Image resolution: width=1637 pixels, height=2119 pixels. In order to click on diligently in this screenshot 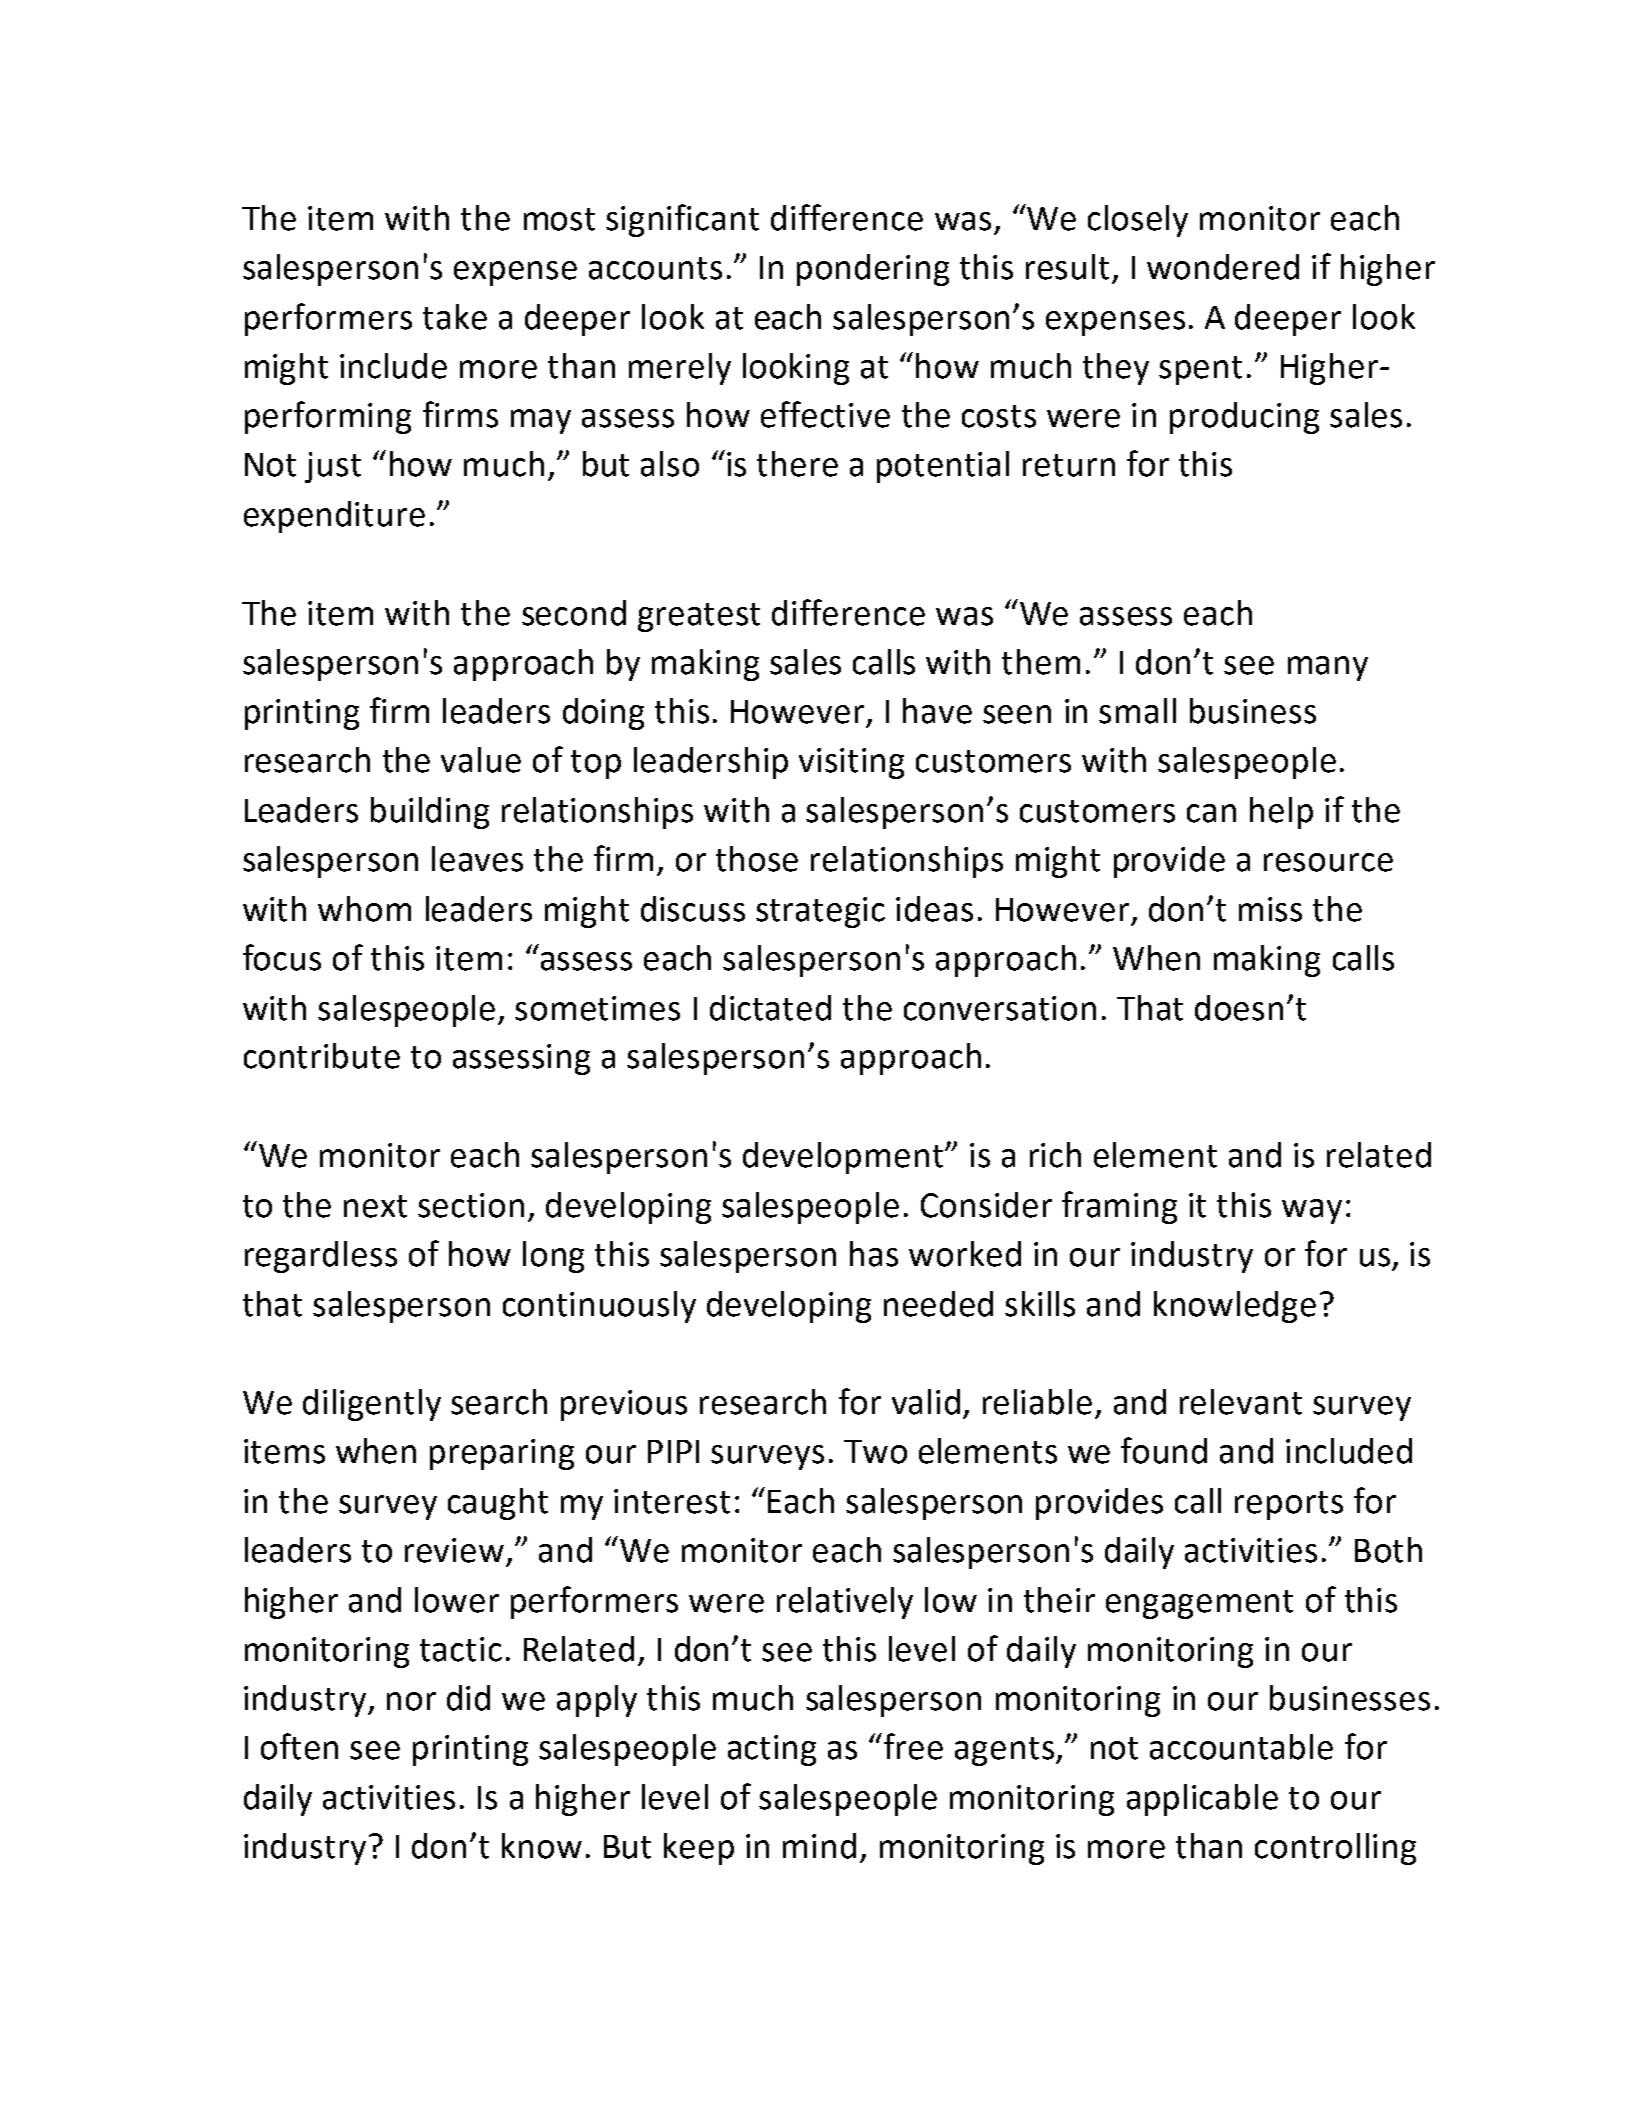, I will do `click(372, 1405)`.
